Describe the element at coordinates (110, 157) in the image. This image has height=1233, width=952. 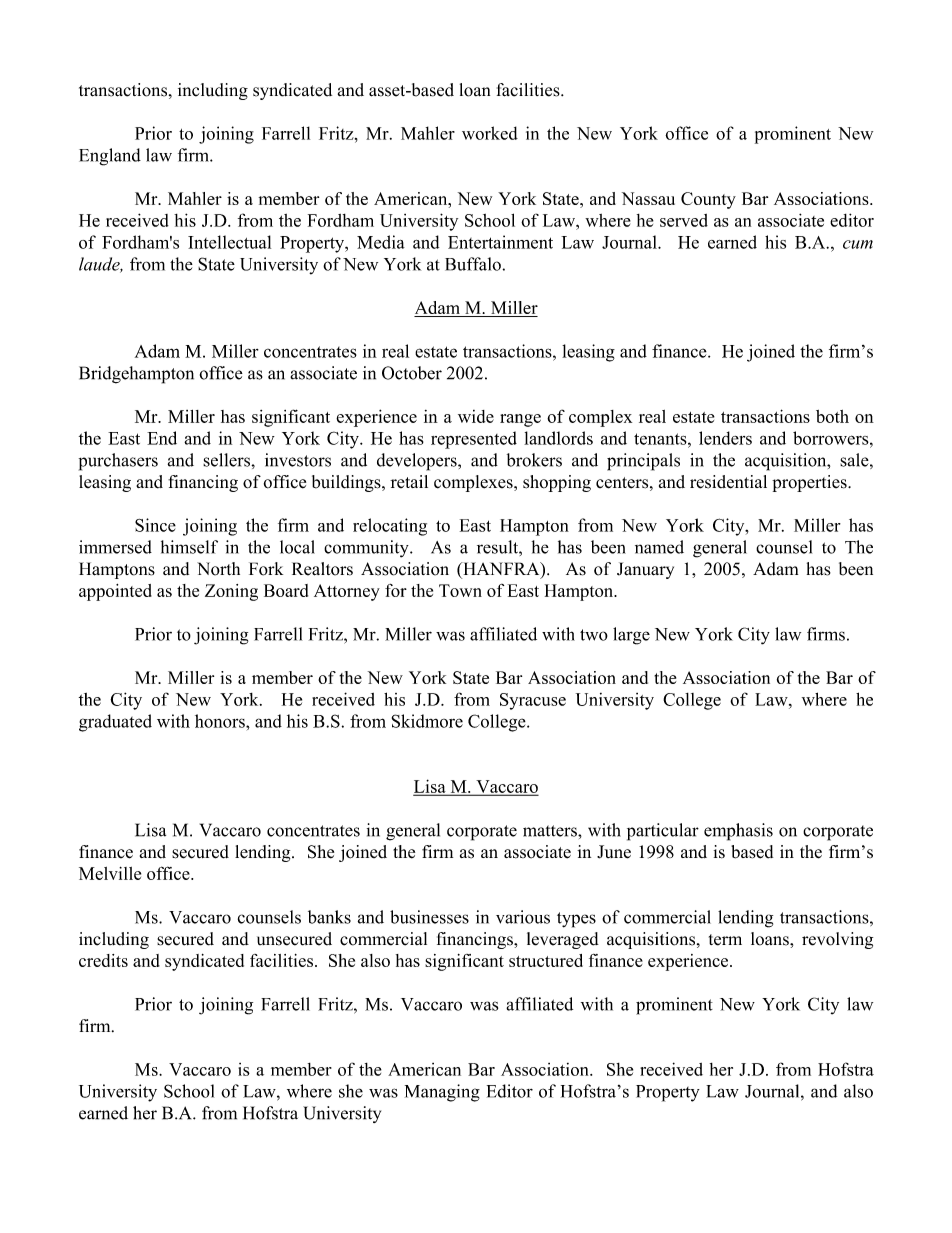
I see `England` at that location.
